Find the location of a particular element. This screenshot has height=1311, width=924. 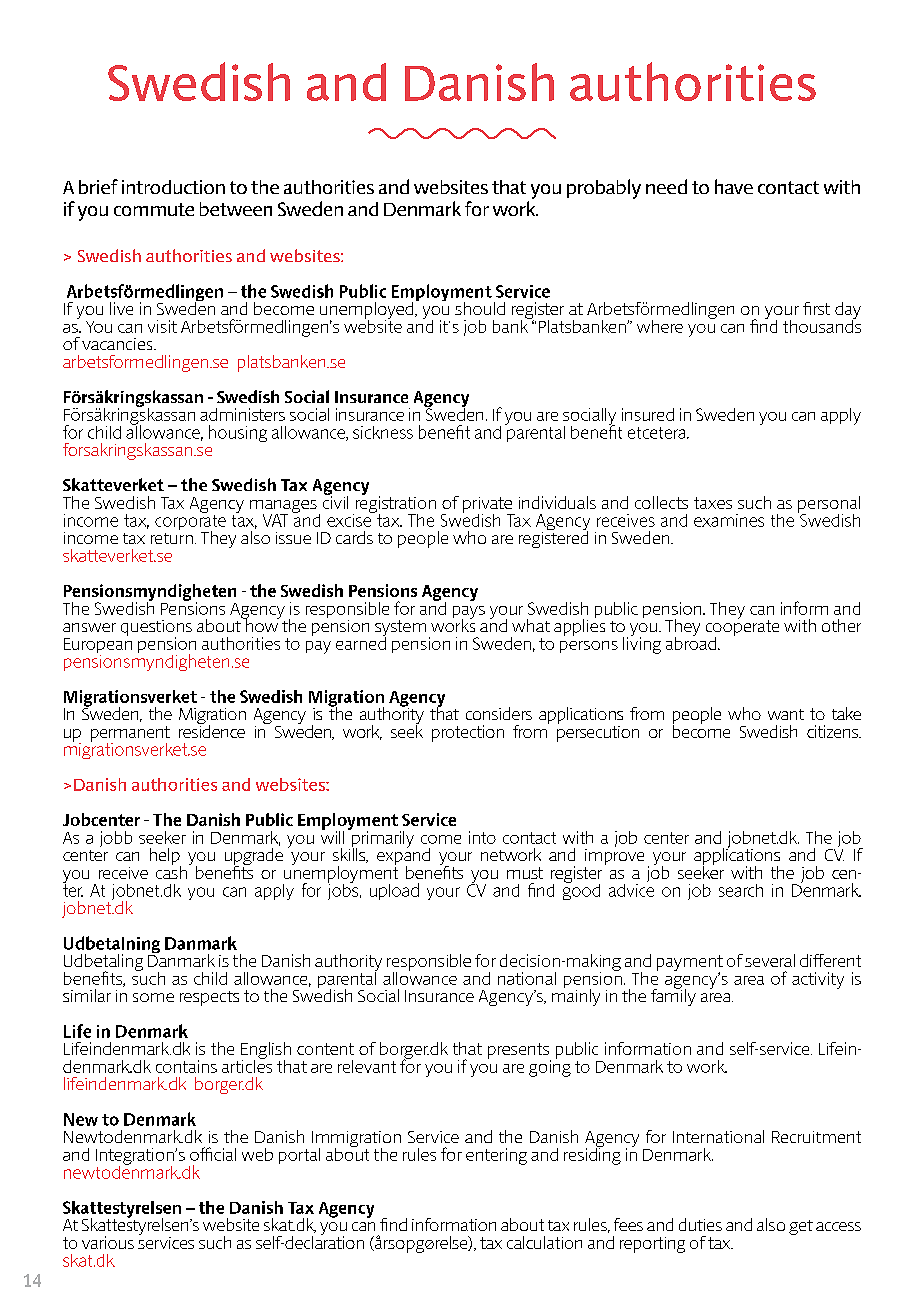

have is located at coordinates (734, 186).
